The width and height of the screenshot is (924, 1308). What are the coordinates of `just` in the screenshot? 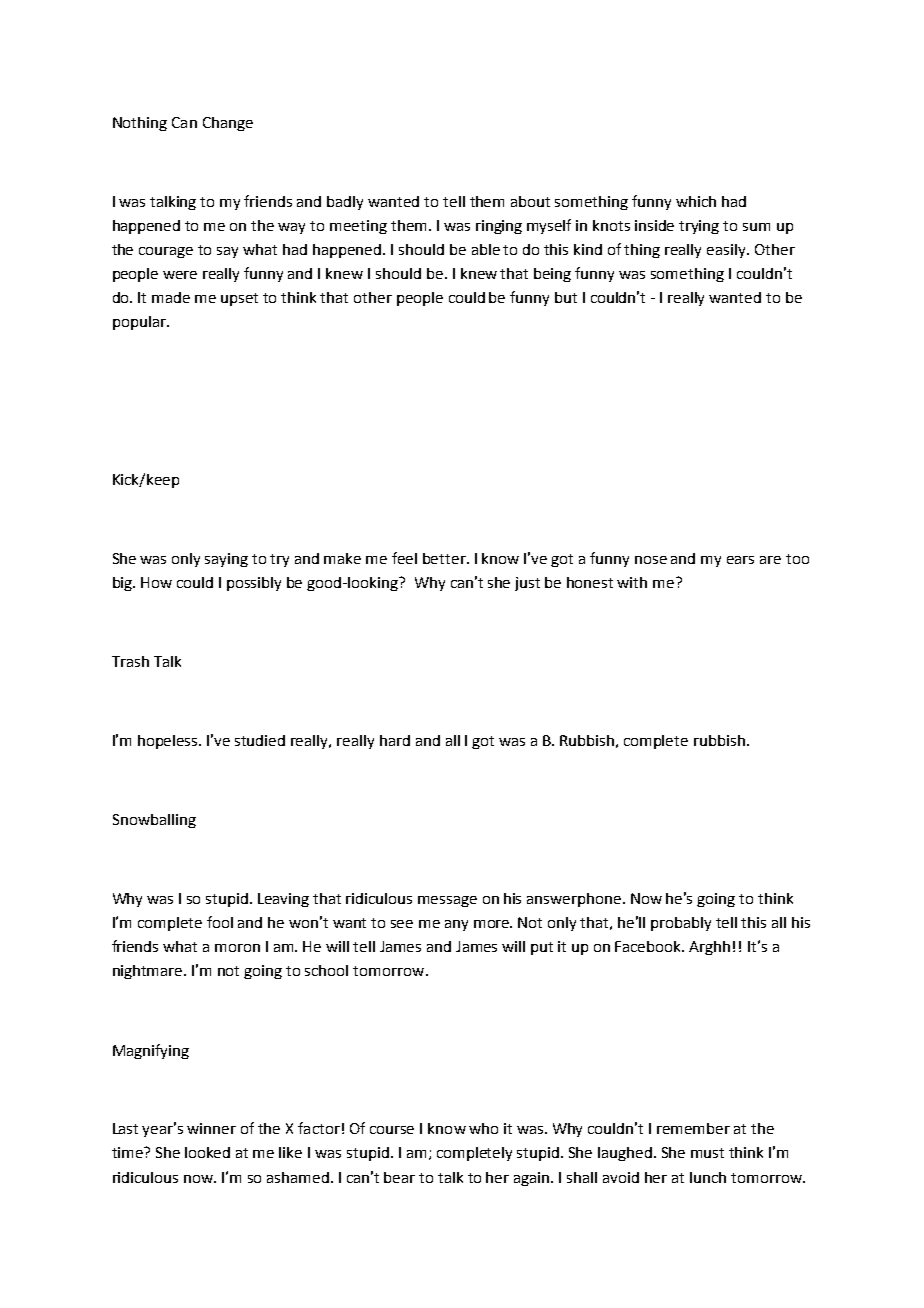 It's located at (527, 584).
